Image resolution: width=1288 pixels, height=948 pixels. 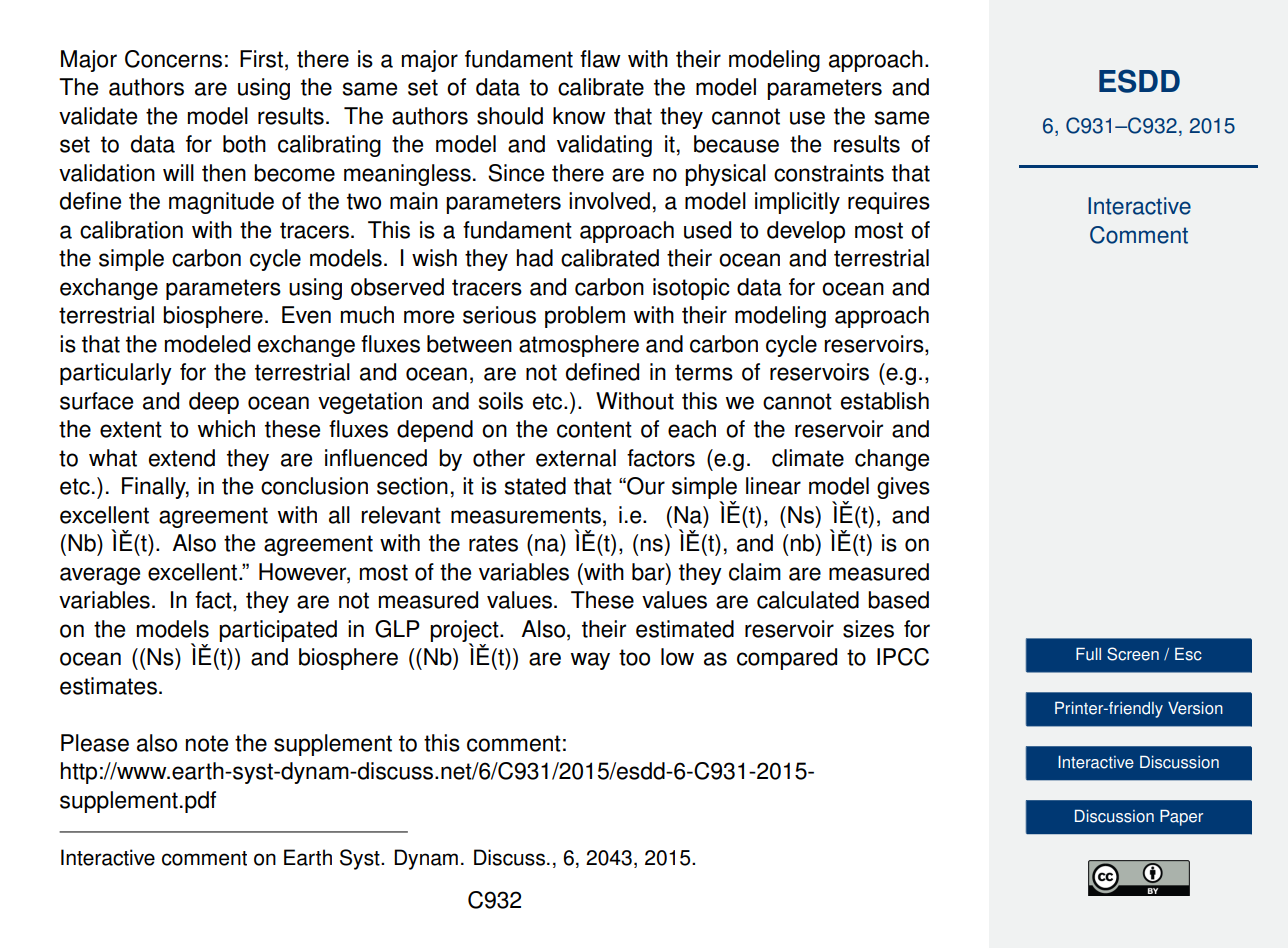 What do you see at coordinates (261, 59) in the screenshot?
I see `First` at bounding box center [261, 59].
